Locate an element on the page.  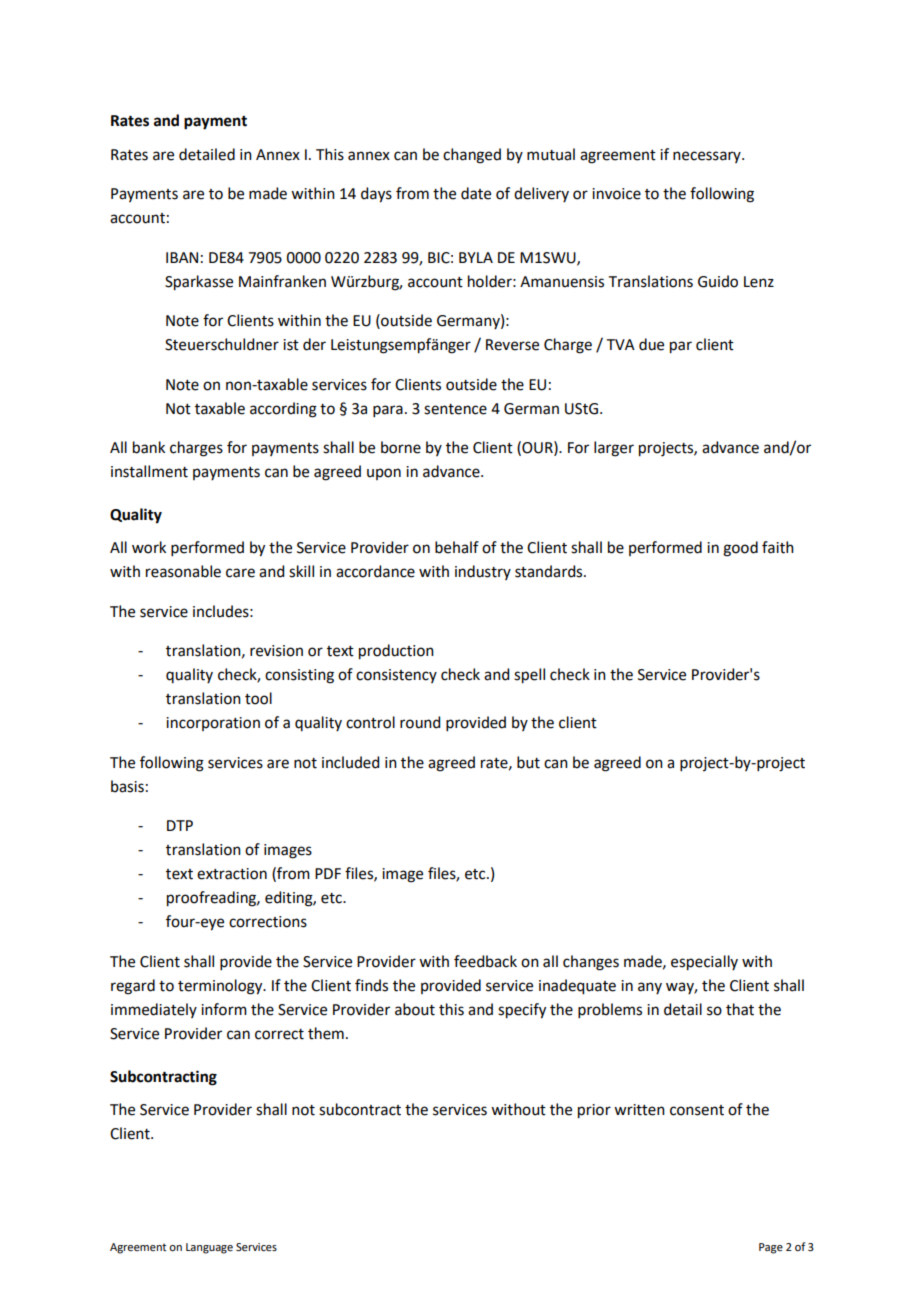
prior is located at coordinates (594, 1111).
